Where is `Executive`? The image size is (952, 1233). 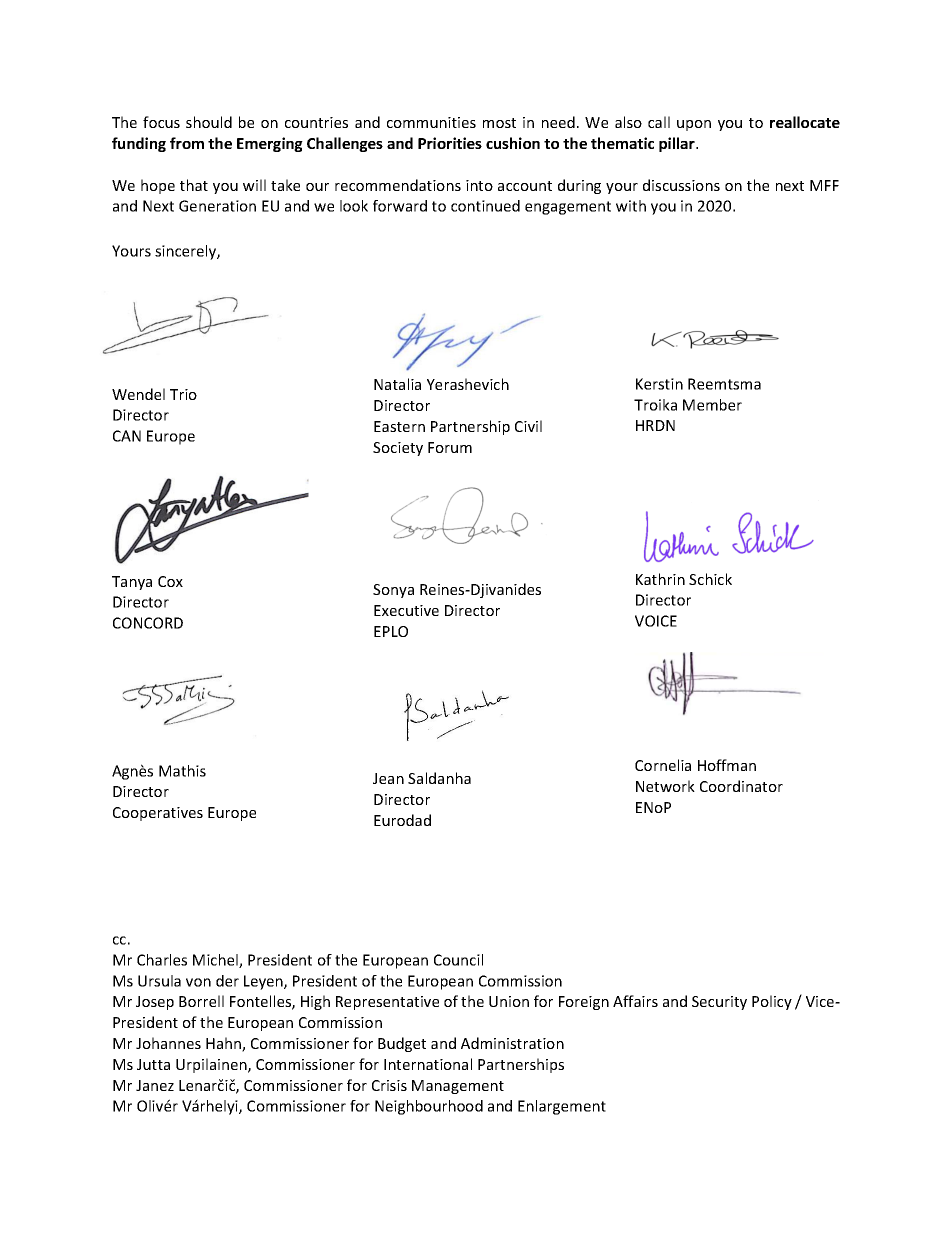 Executive is located at coordinates (406, 610).
